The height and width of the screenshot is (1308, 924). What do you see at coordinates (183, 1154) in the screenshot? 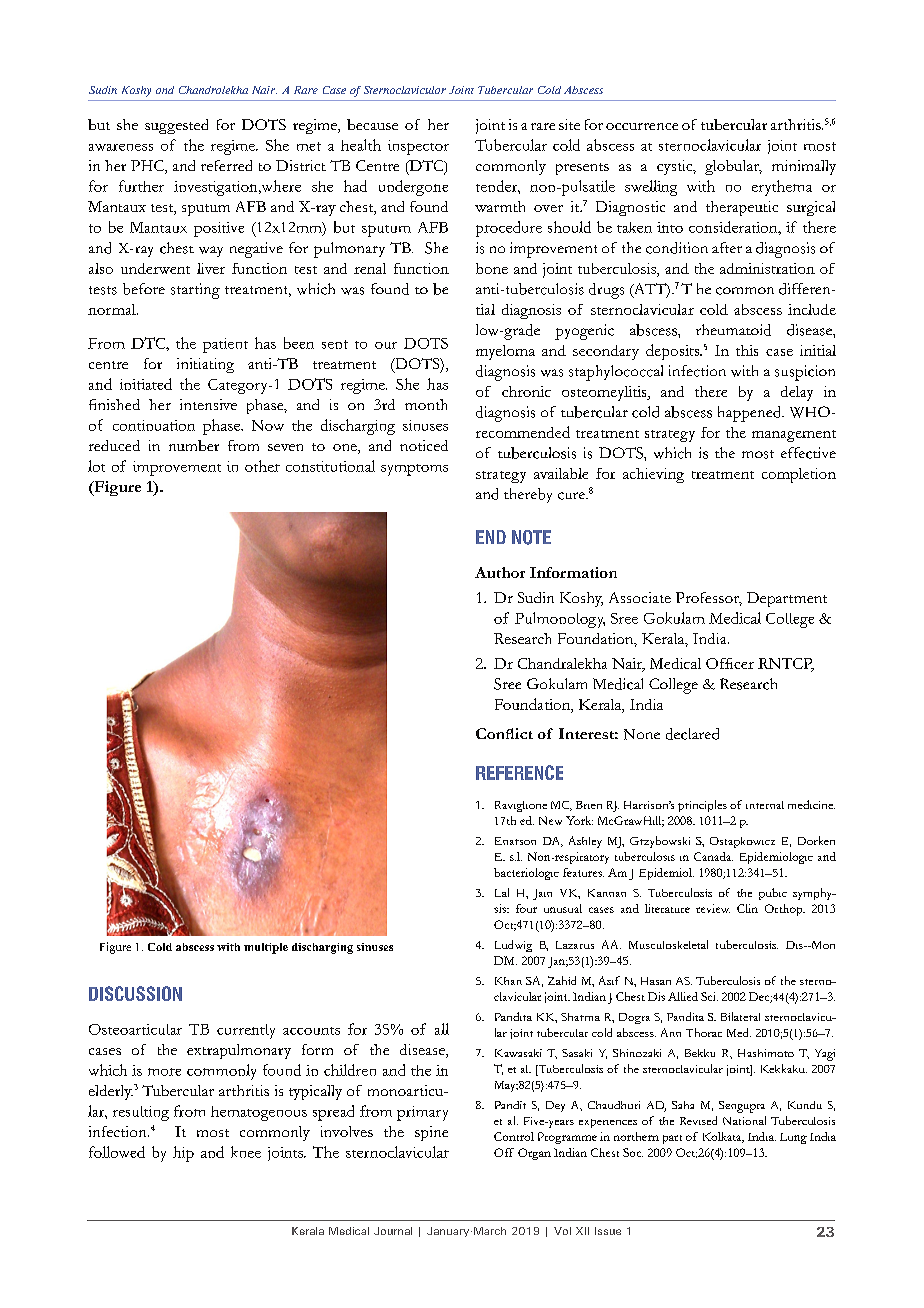
I see `hip` at bounding box center [183, 1154].
